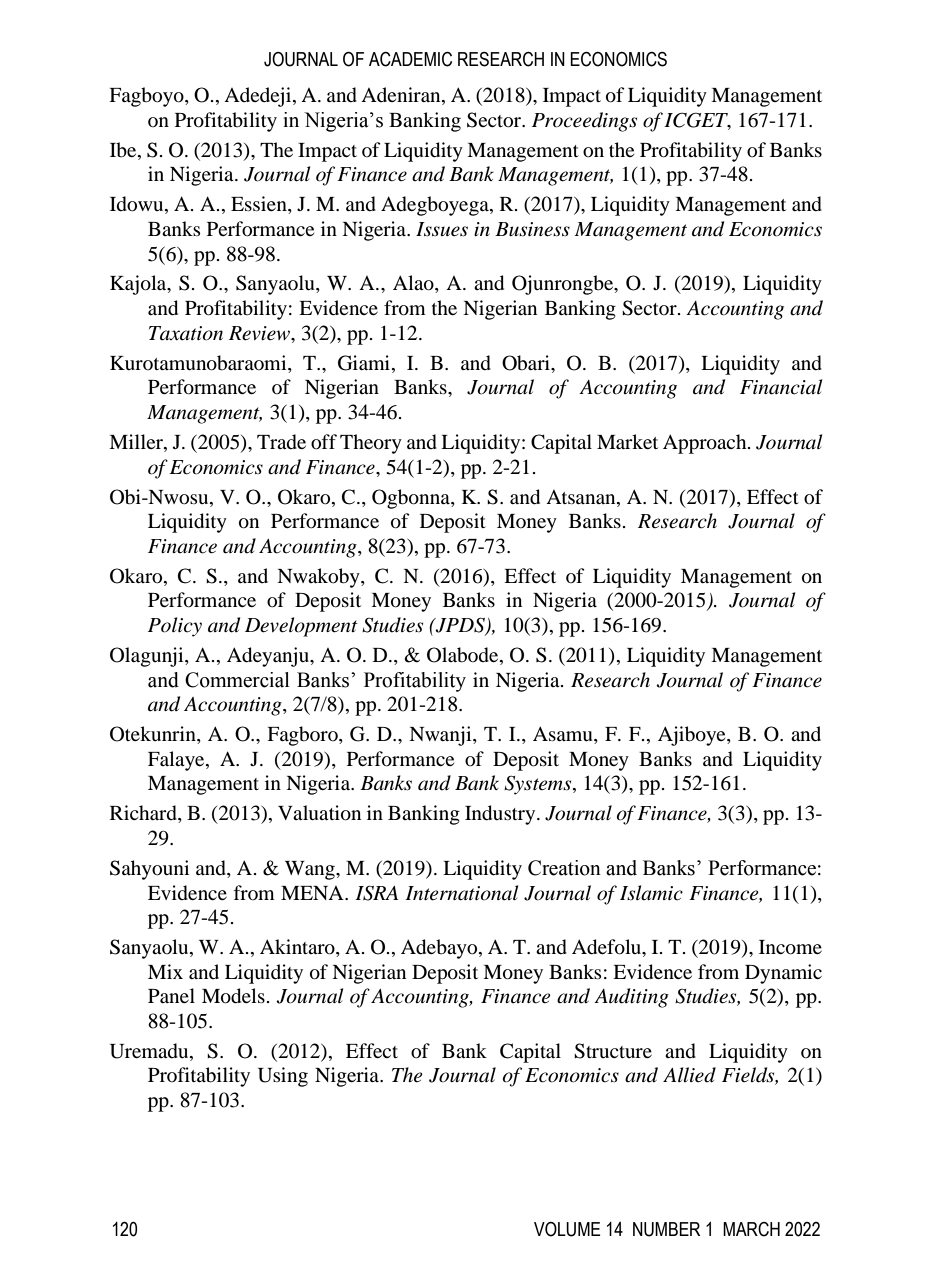 Image resolution: width=932 pixels, height=1288 pixels. What do you see at coordinates (175, 627) in the screenshot?
I see `Policy` at bounding box center [175, 627].
